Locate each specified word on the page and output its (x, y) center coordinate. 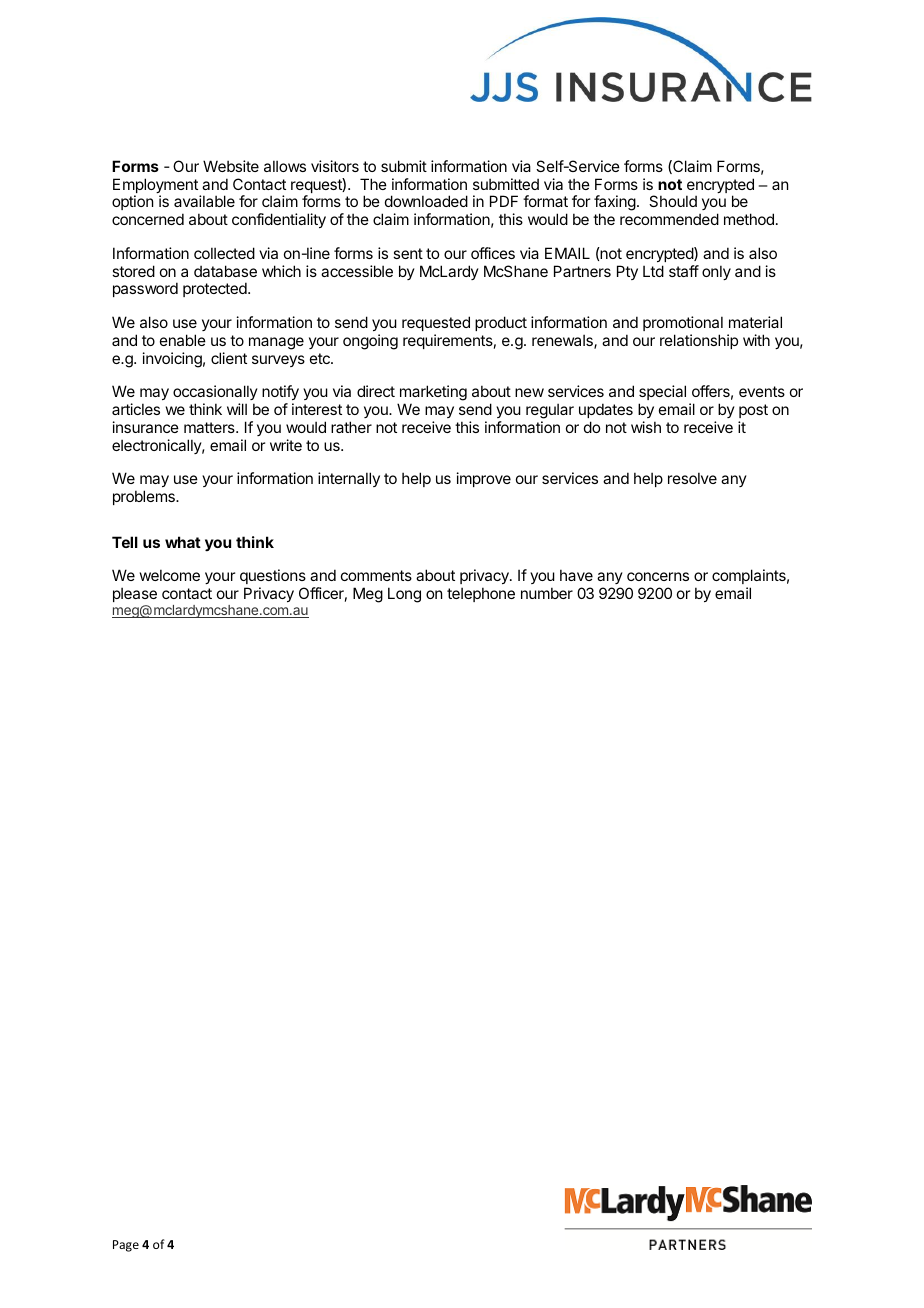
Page (126, 1246)
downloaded (426, 201)
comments (376, 575)
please (135, 594)
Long (404, 595)
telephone (481, 594)
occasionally (215, 392)
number (547, 593)
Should (673, 201)
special (662, 392)
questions (273, 576)
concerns (658, 576)
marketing (433, 393)
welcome (170, 575)
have (576, 575)
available (204, 201)
